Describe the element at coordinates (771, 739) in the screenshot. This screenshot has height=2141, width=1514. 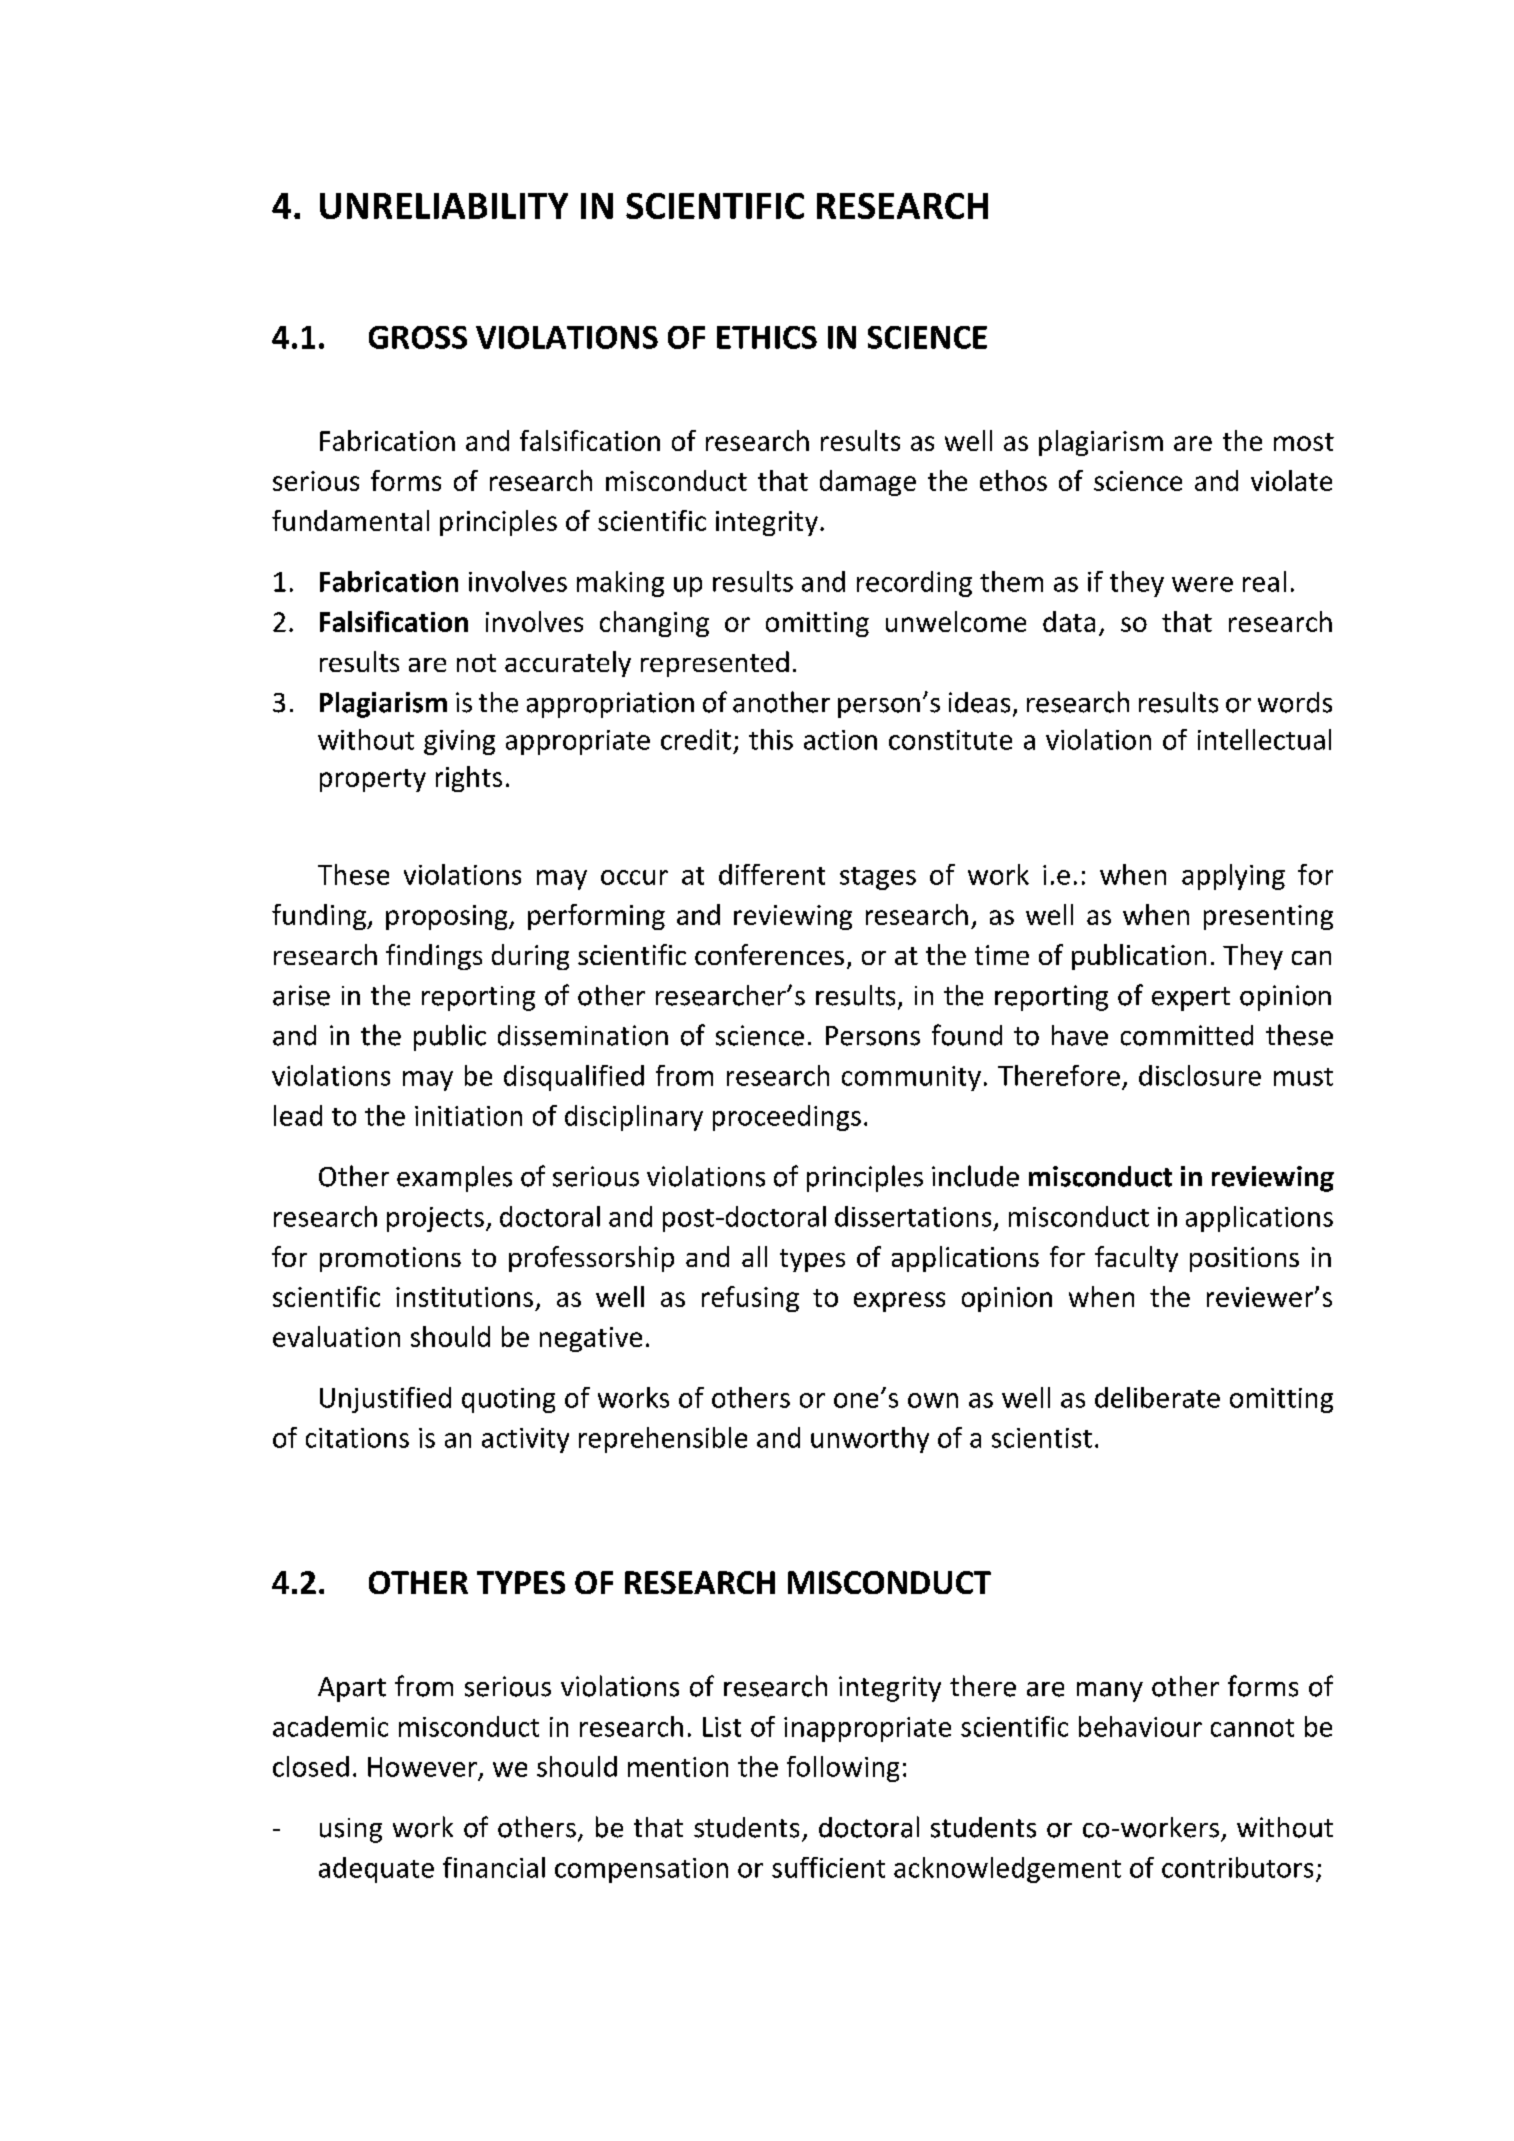
I see `this` at that location.
